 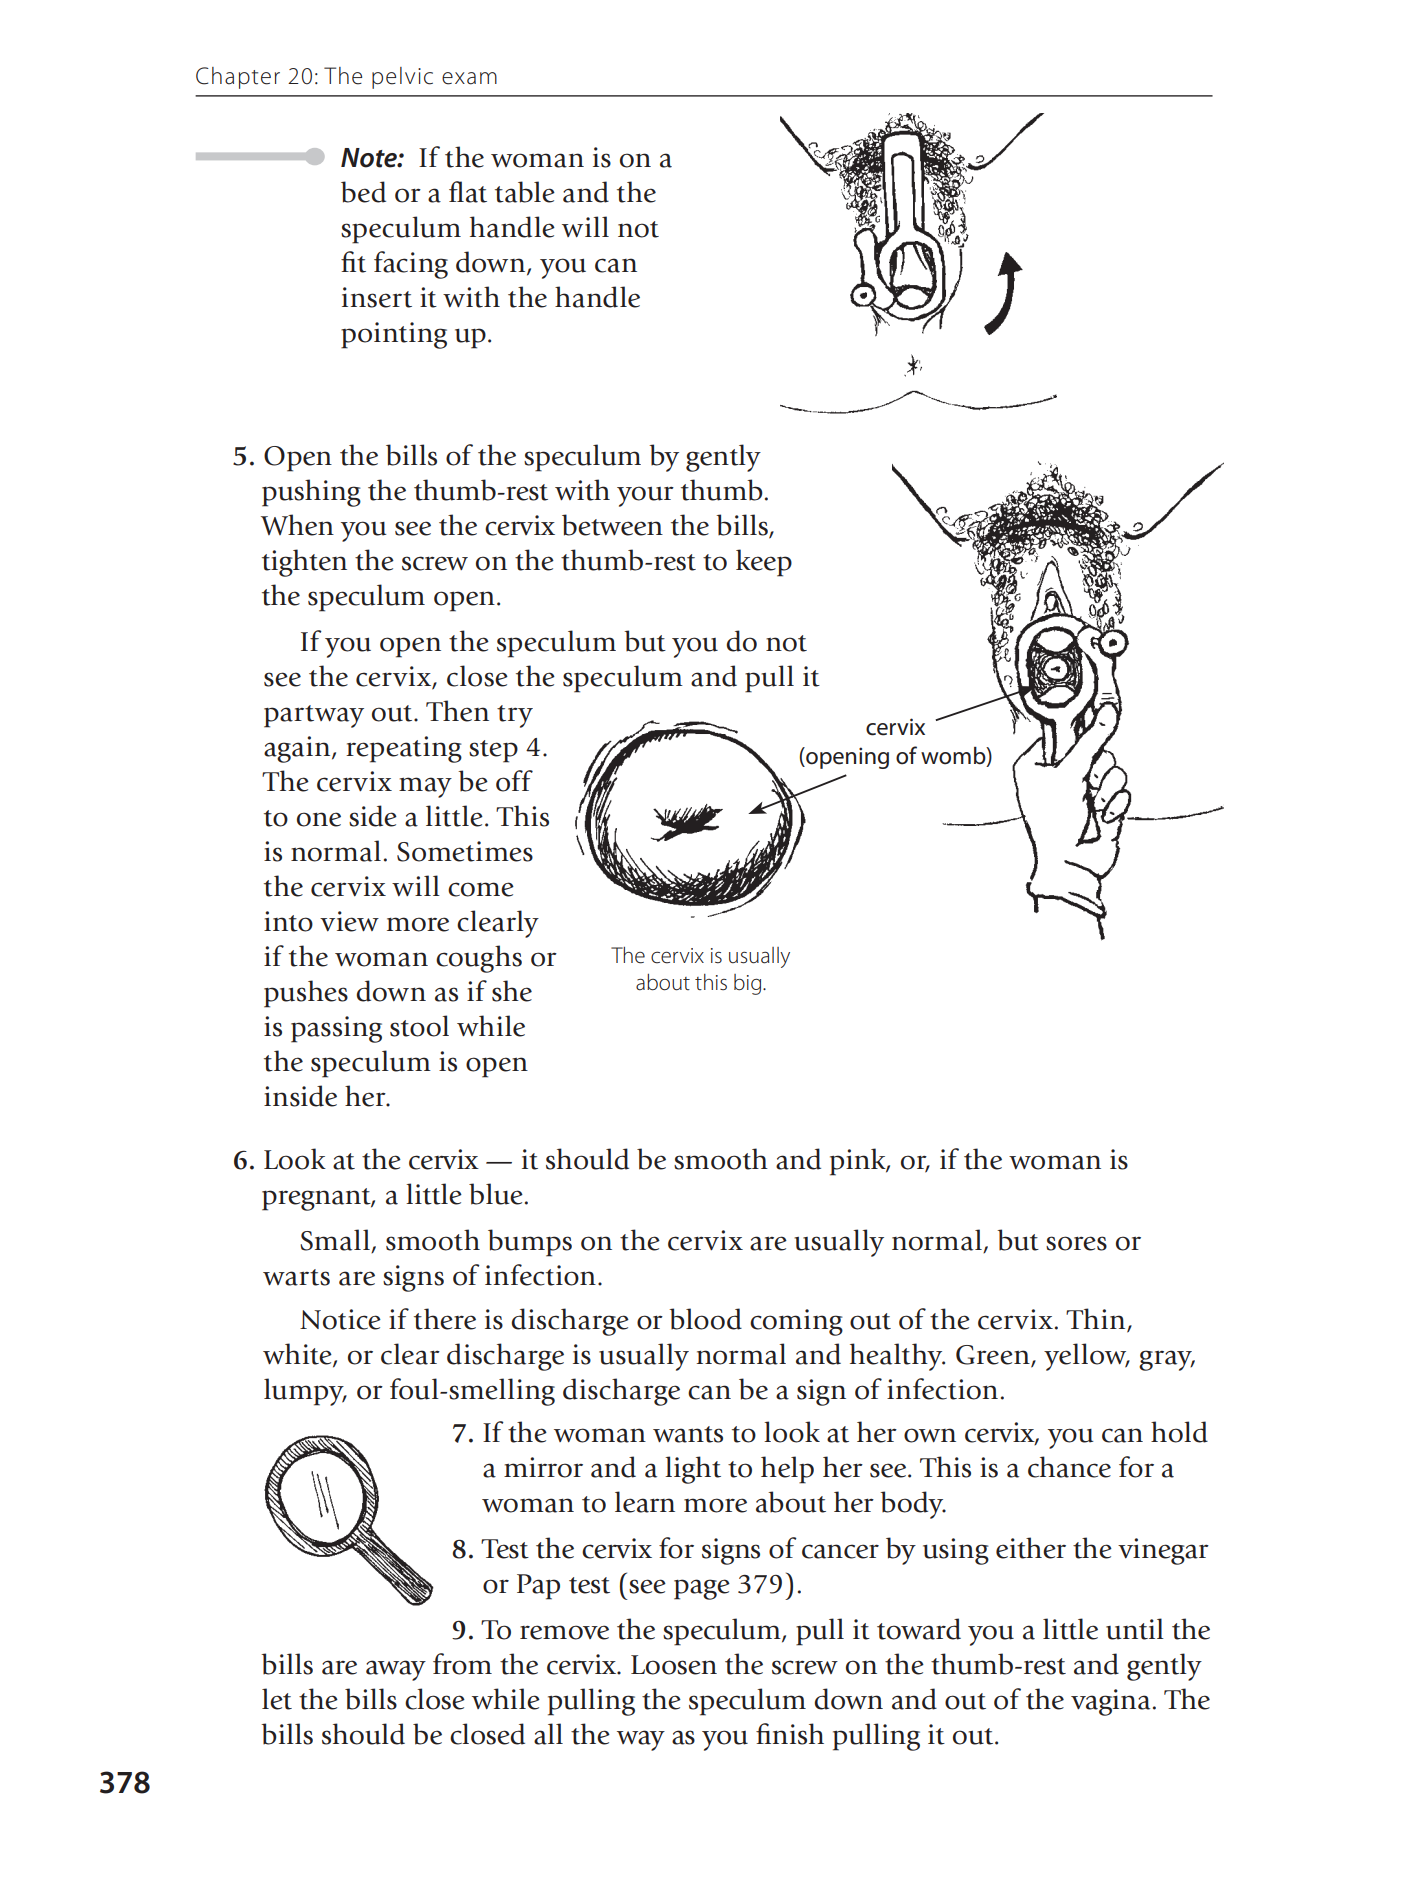 I want to click on bed, so click(x=363, y=192).
